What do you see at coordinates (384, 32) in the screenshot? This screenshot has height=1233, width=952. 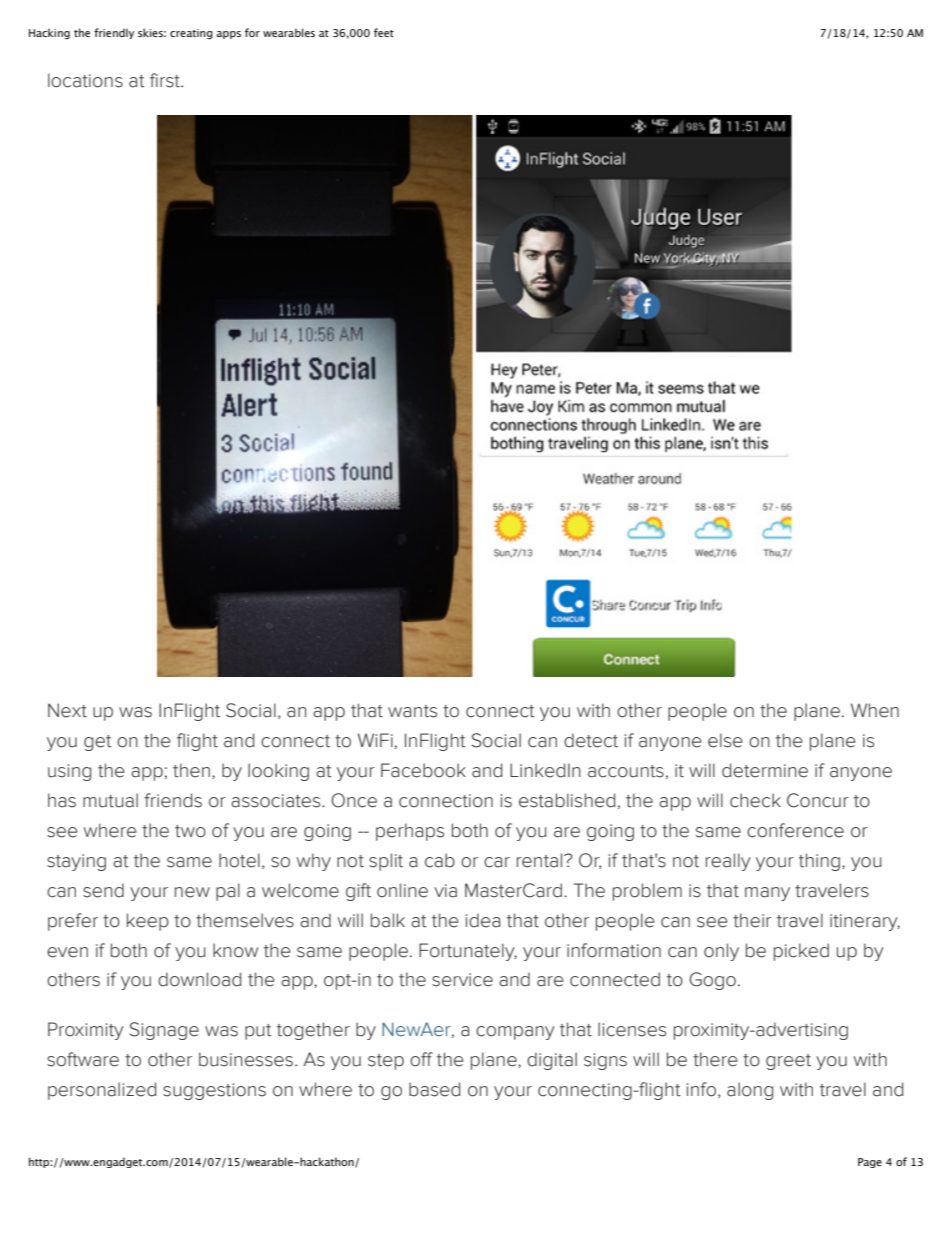 I see `feet` at bounding box center [384, 32].
